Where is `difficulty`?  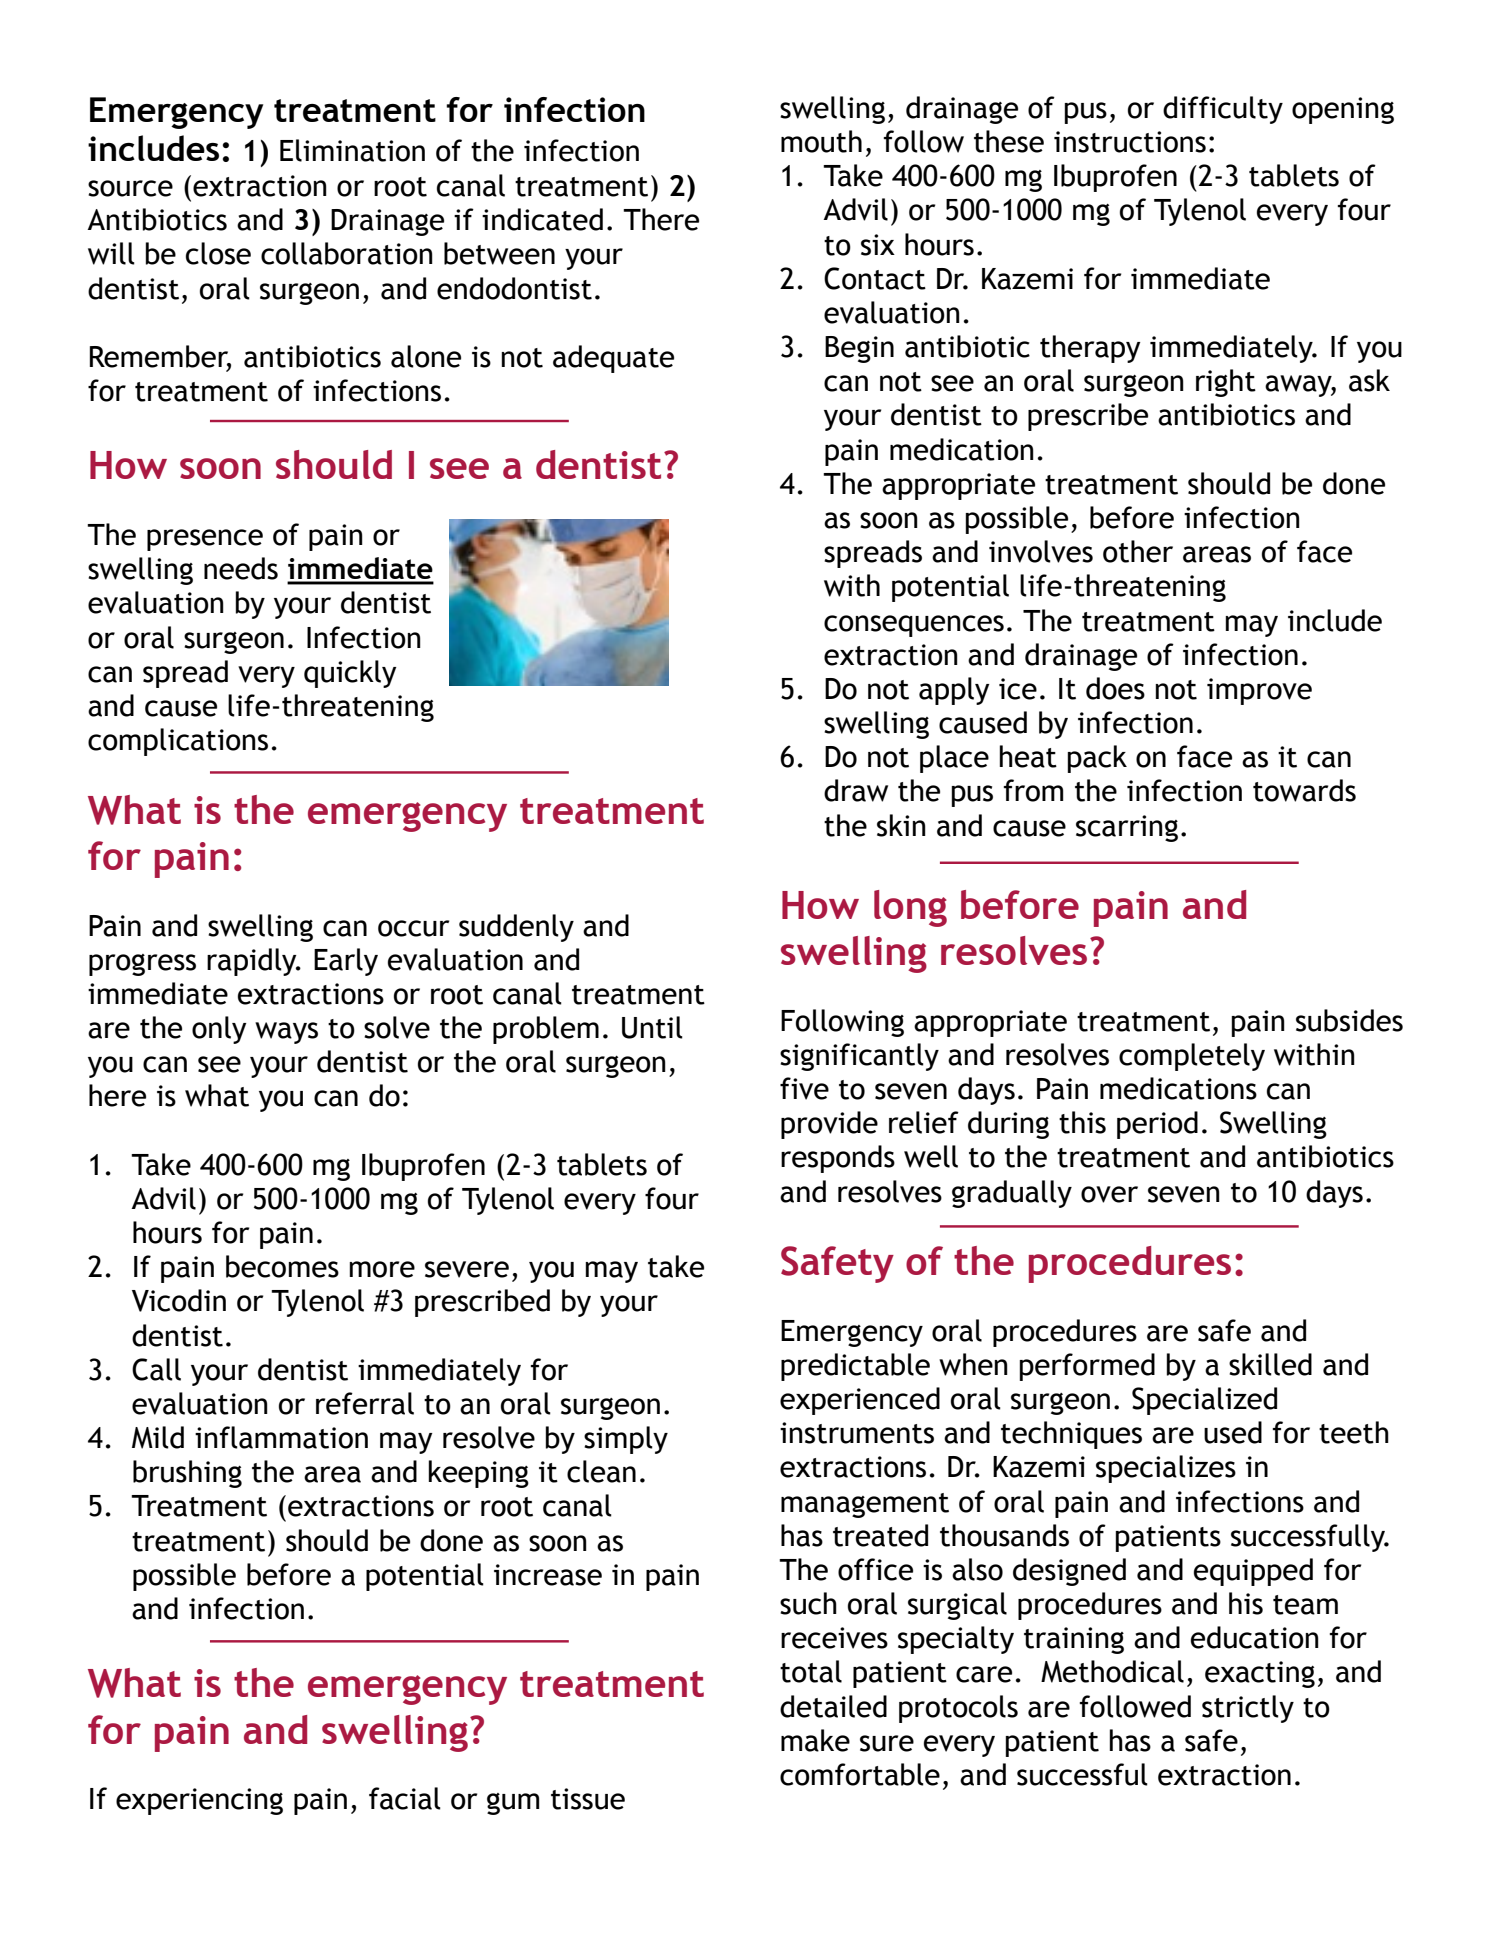
difficulty is located at coordinates (1223, 110).
